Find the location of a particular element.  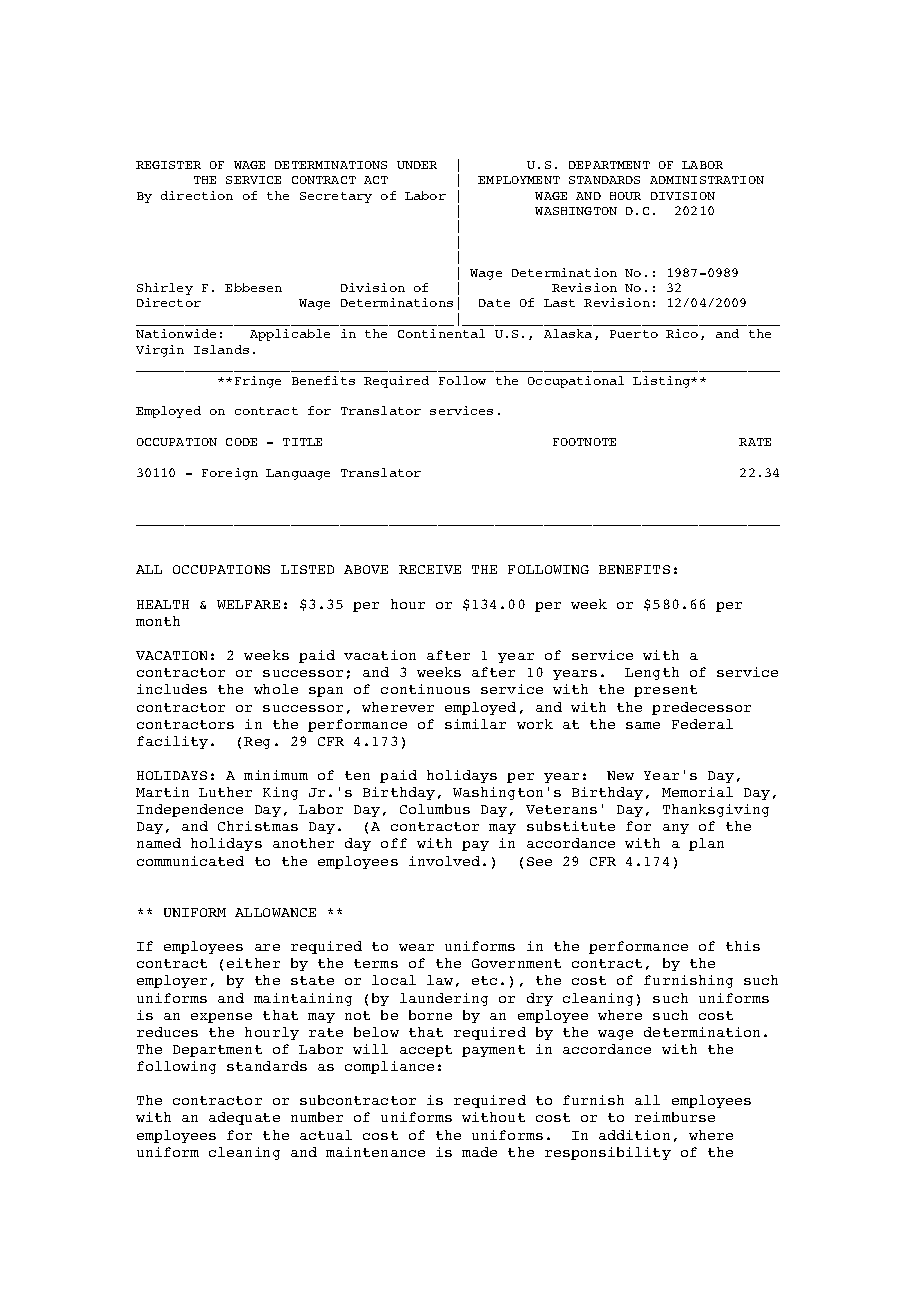

ADMINISTRATION is located at coordinates (707, 180).
